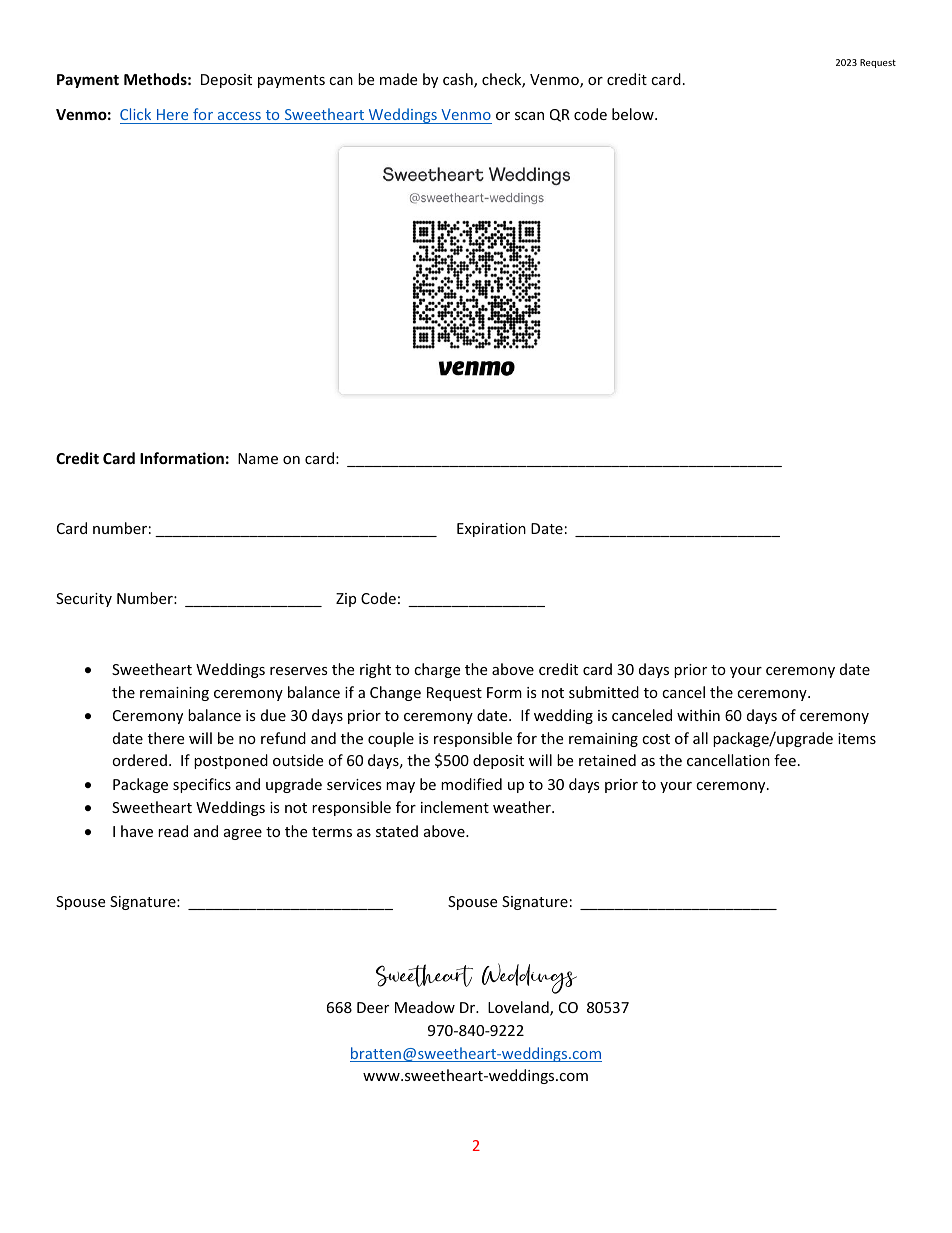 The width and height of the document is (952, 1233). What do you see at coordinates (519, 1008) in the document?
I see `Loveland` at bounding box center [519, 1008].
